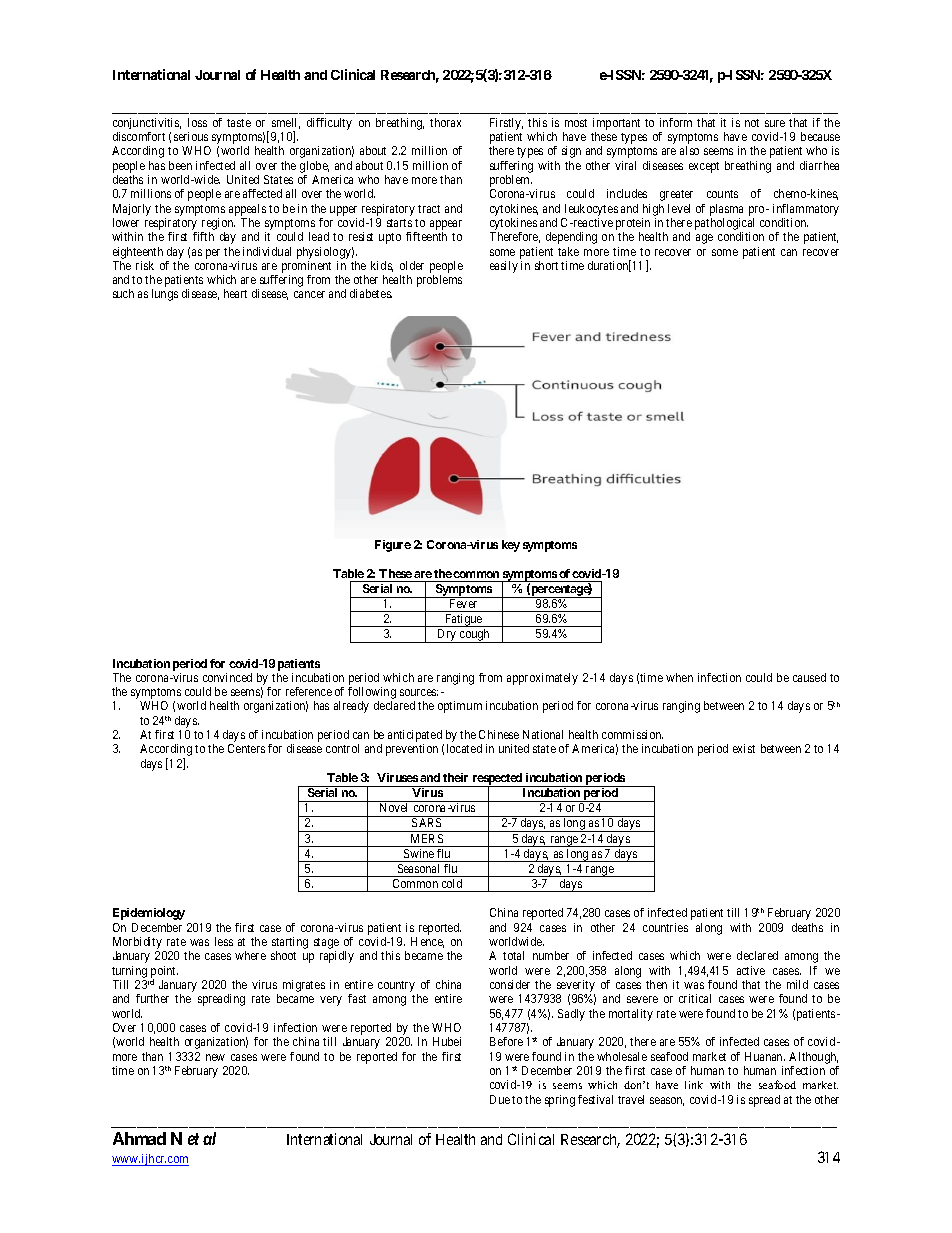 This image has height=1233, width=952. I want to click on Due, so click(500, 1099).
